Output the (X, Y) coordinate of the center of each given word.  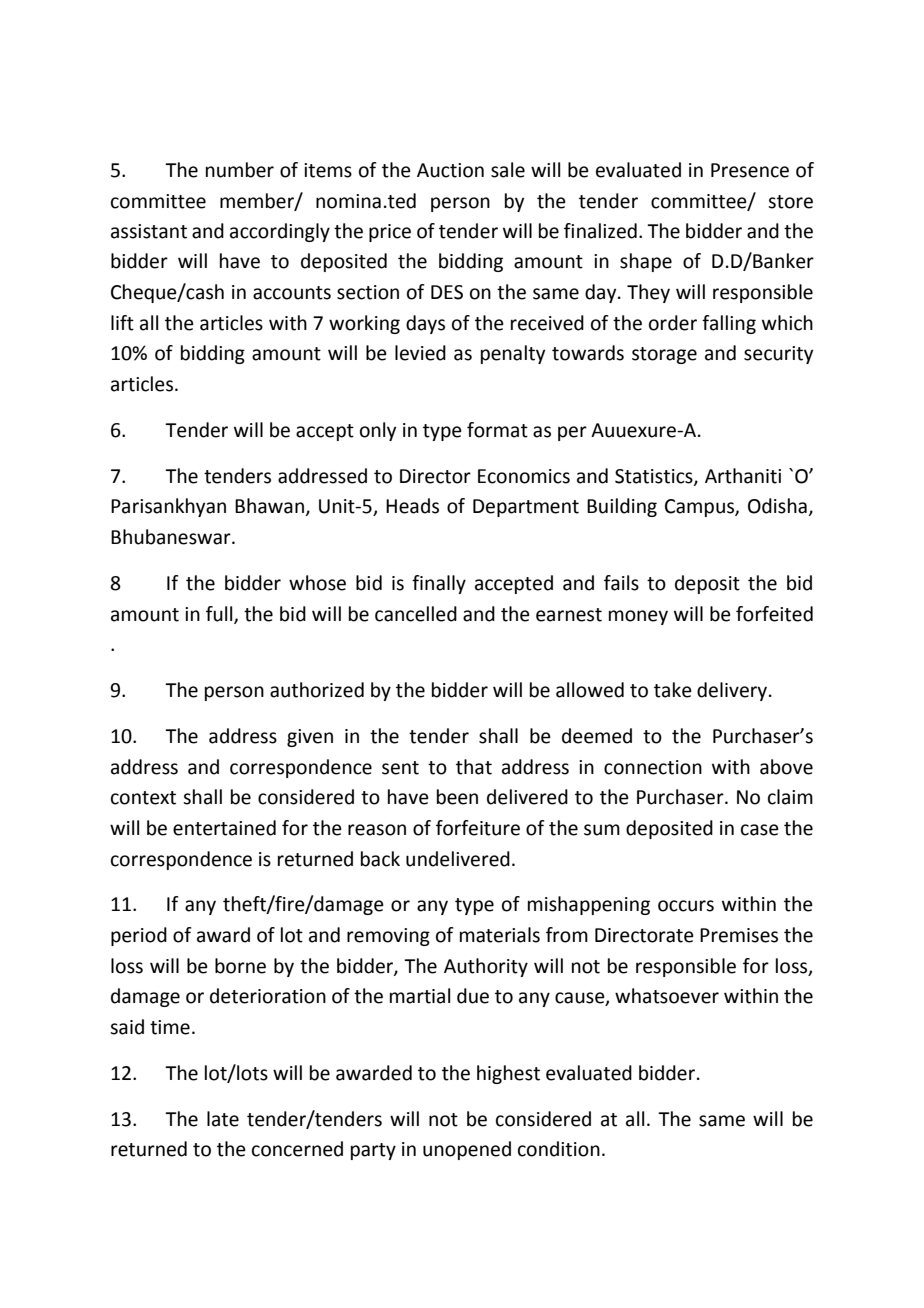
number (240, 170)
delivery (732, 691)
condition (559, 1149)
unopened (467, 1150)
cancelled (416, 614)
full (220, 614)
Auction (450, 170)
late (223, 1119)
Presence (750, 170)
